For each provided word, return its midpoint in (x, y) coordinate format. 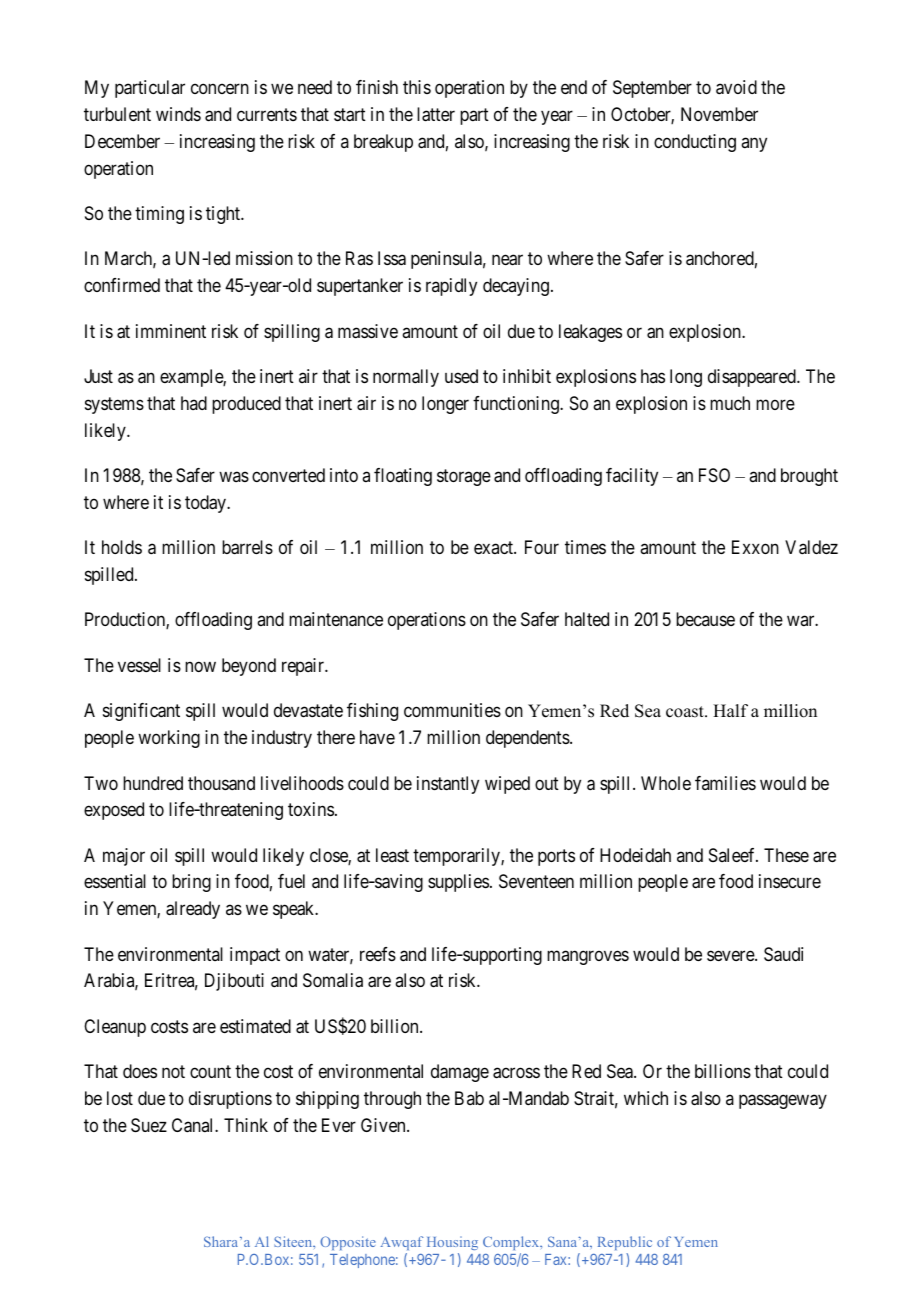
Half (730, 710)
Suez (149, 1125)
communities (452, 710)
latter (436, 114)
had (194, 403)
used (461, 376)
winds (178, 114)
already (193, 910)
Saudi (783, 954)
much (730, 403)
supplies (458, 883)
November (719, 114)
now (200, 666)
